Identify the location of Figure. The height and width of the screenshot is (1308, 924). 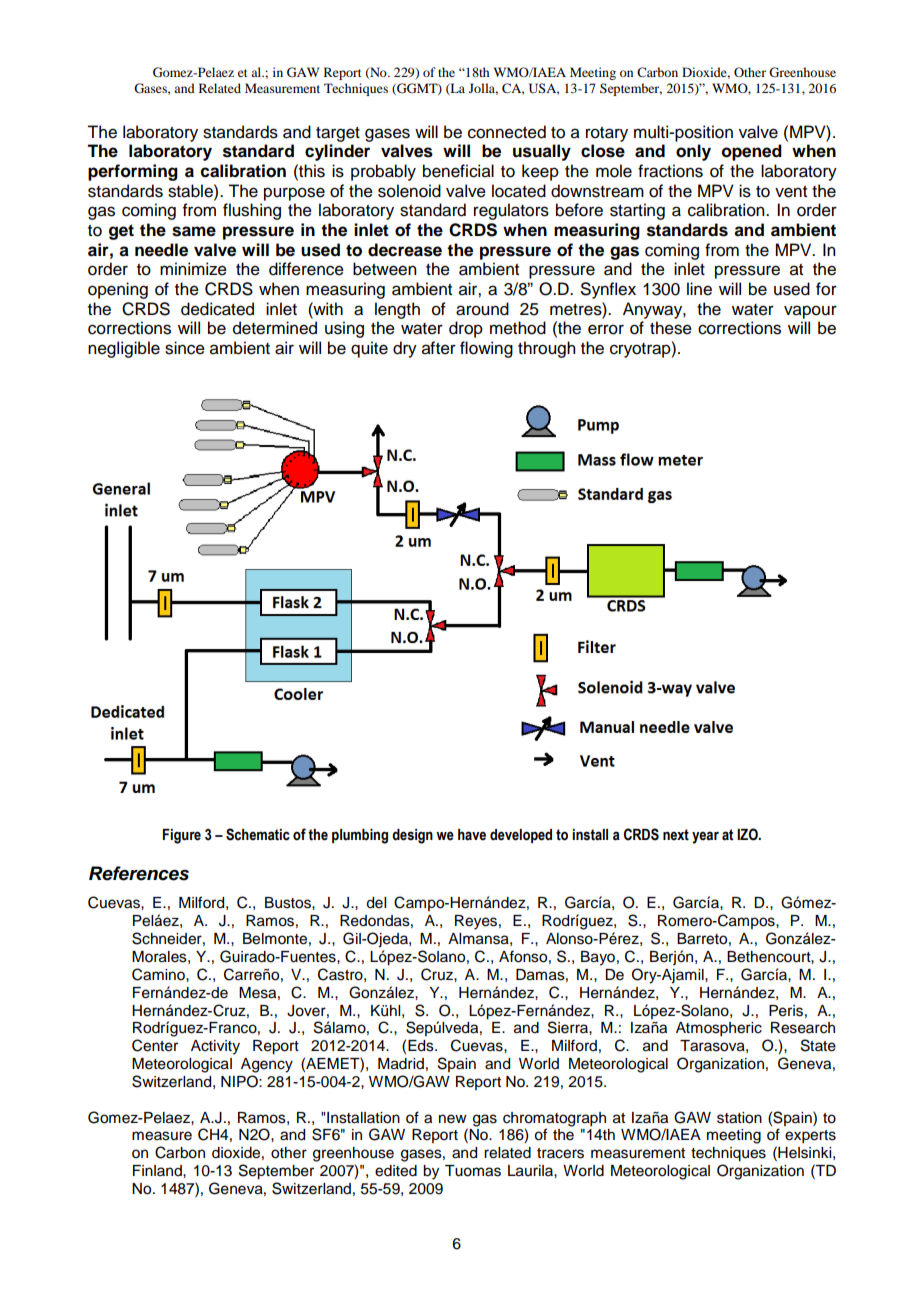
(182, 836).
